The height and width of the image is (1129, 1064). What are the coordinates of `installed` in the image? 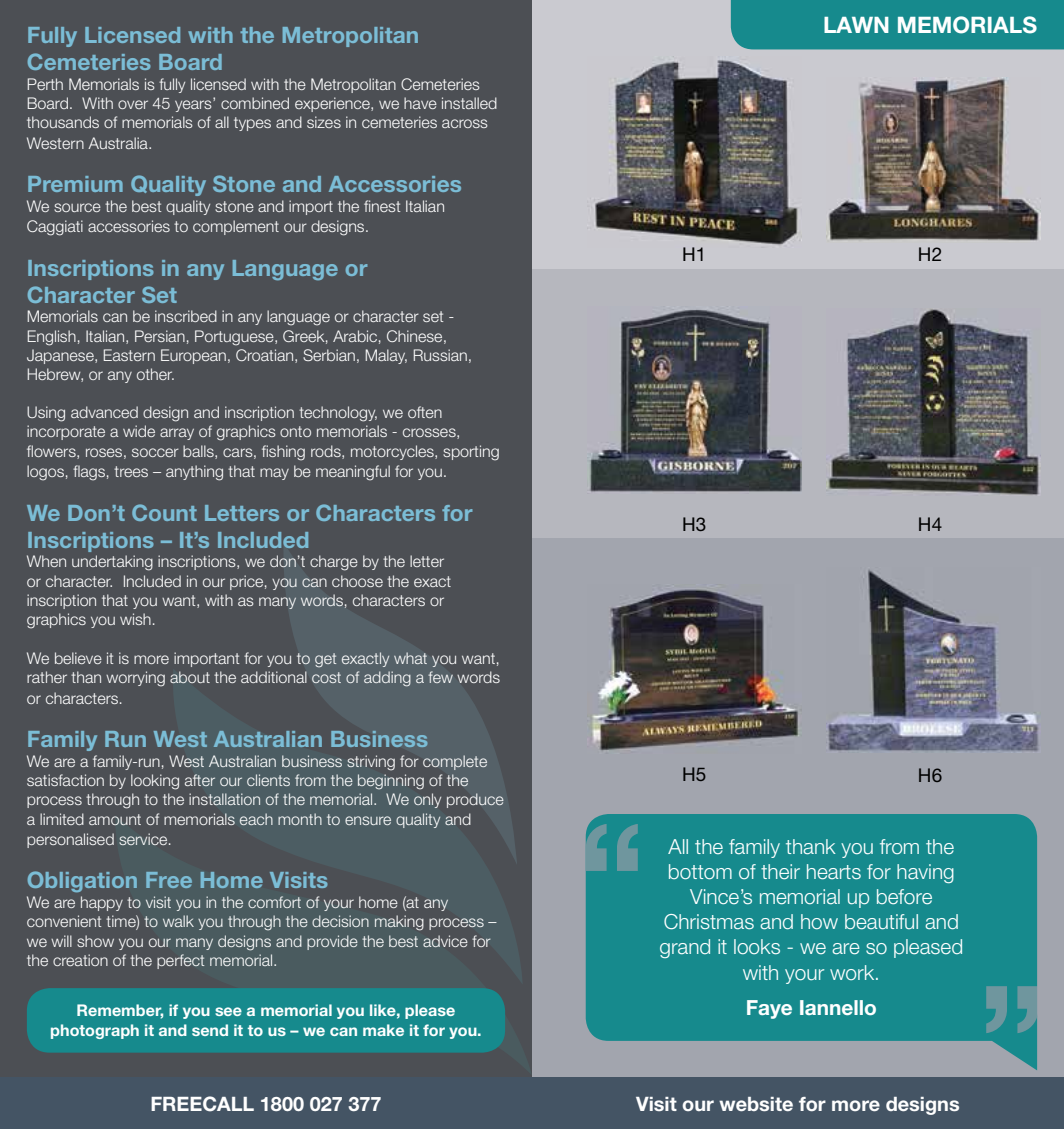 It's located at (469, 103).
